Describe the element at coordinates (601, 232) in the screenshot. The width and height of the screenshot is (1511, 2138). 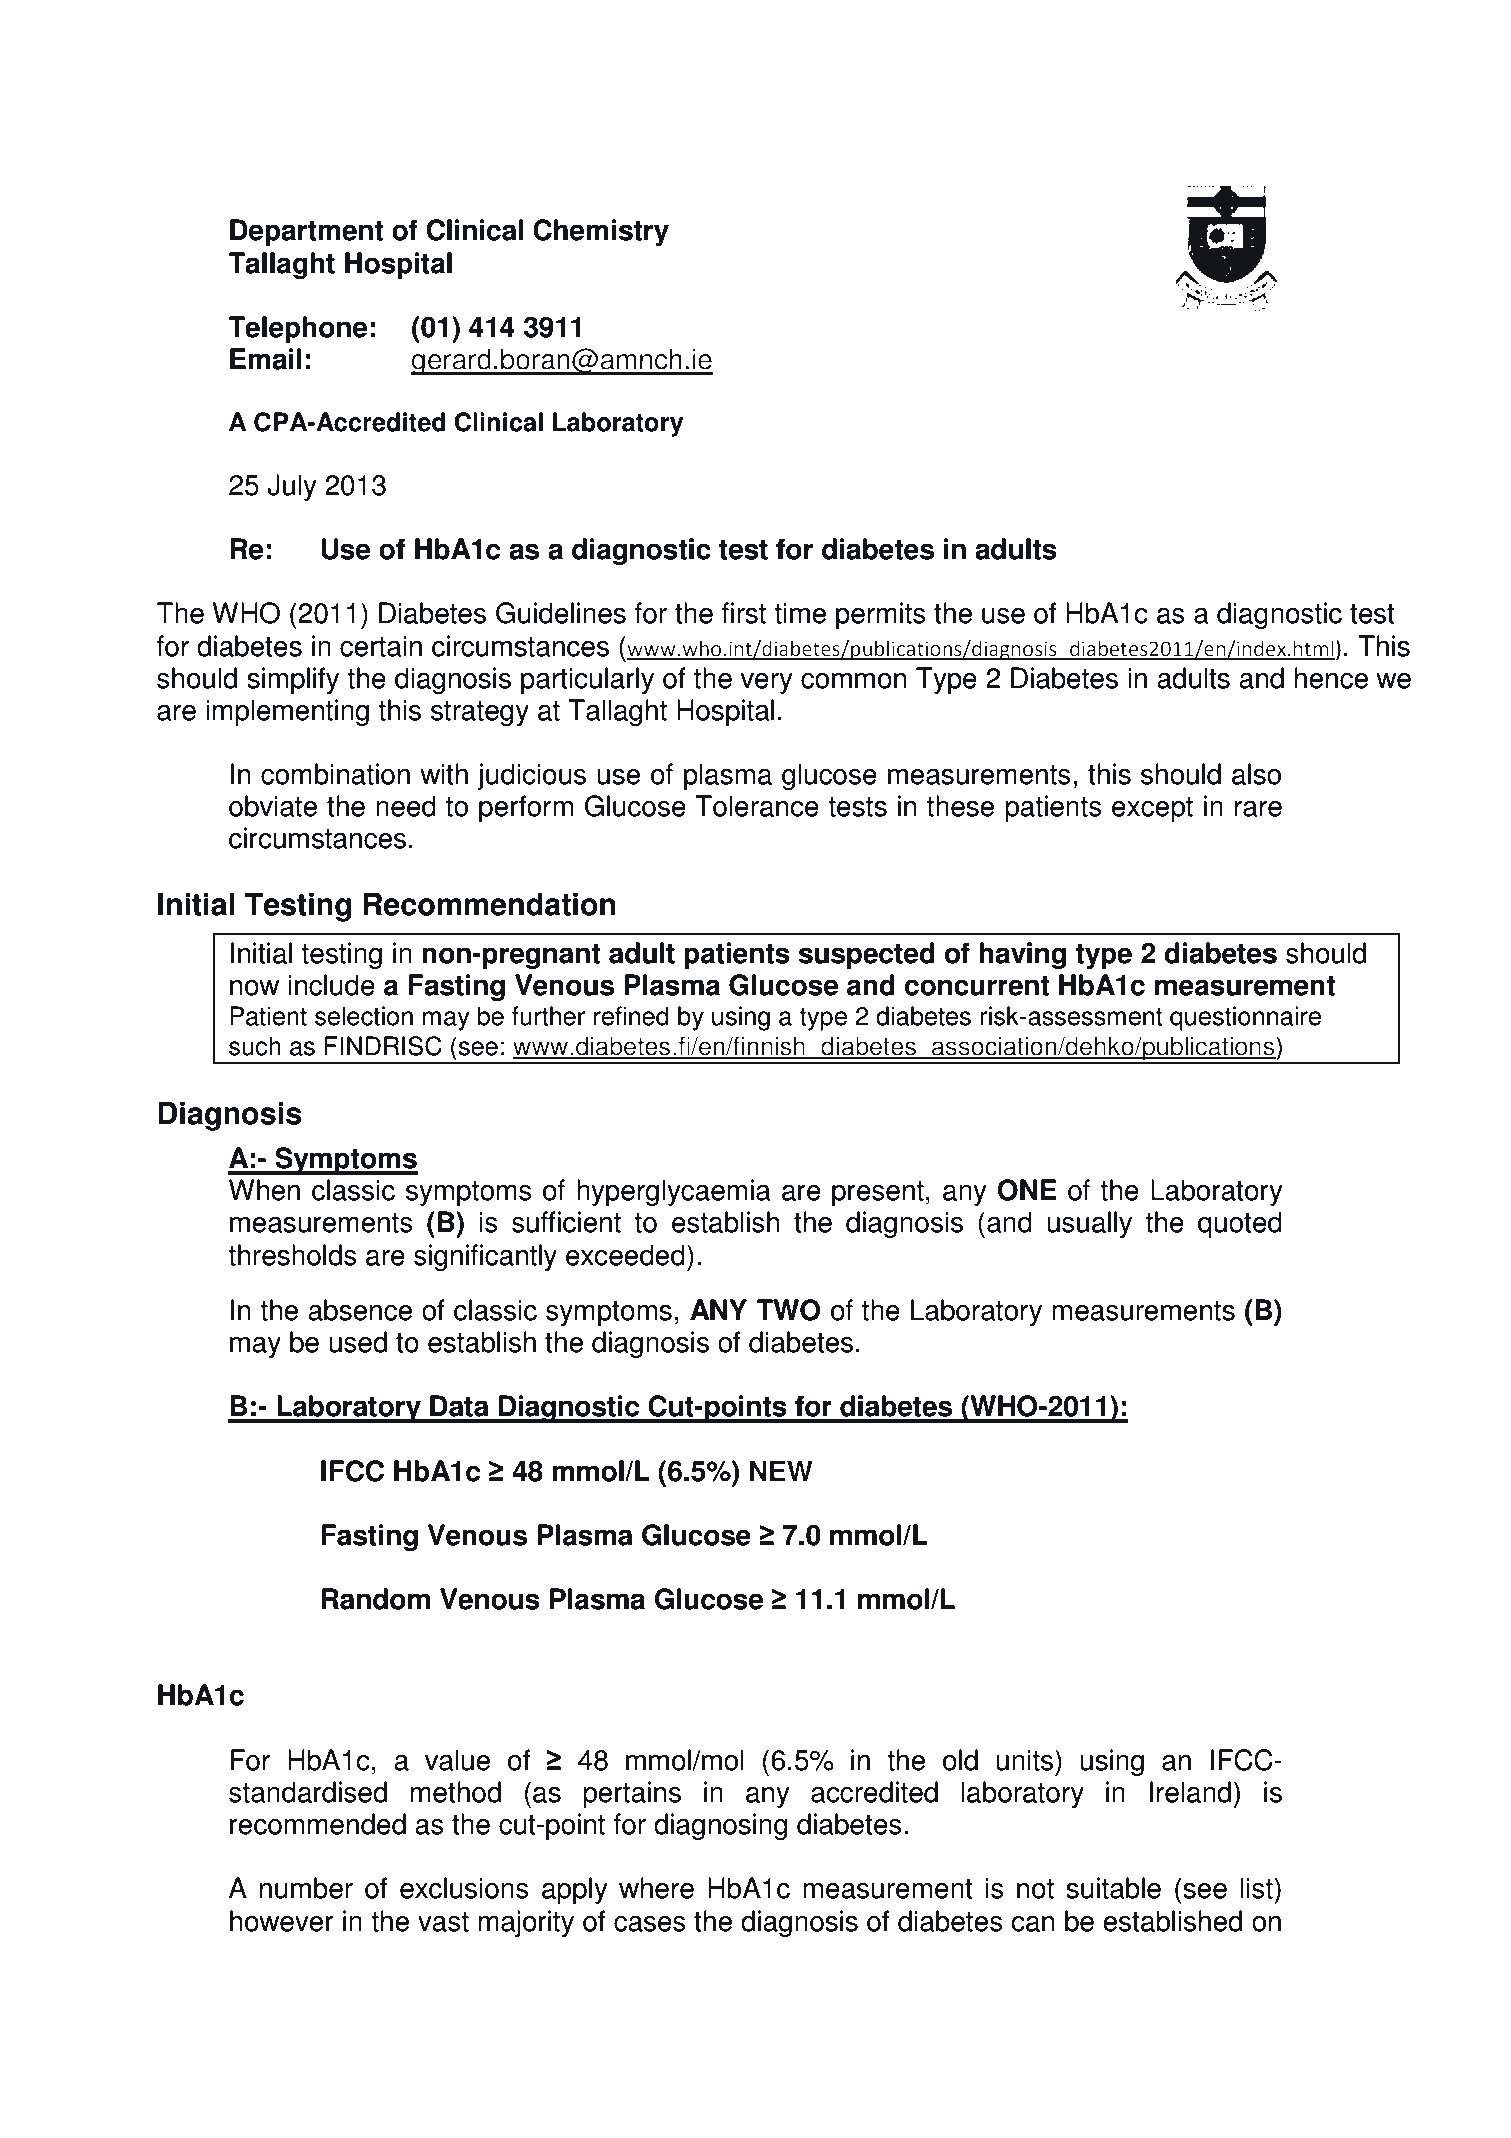
I see `Chemistry` at that location.
